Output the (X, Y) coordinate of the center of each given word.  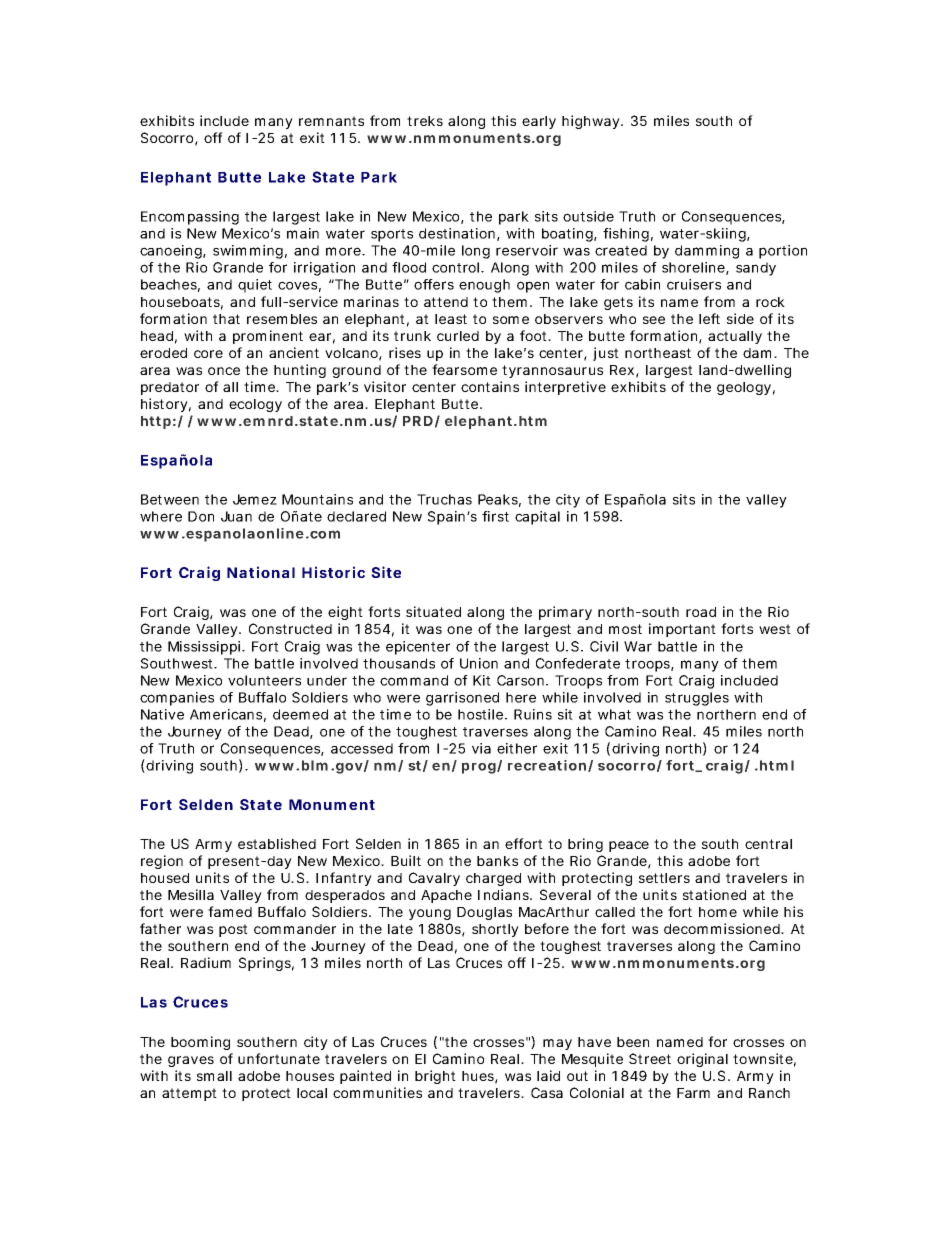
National (261, 572)
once (224, 371)
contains (490, 386)
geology (744, 388)
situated (433, 611)
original (702, 1060)
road (701, 612)
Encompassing (190, 218)
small (214, 1076)
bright (435, 1077)
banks (497, 861)
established (277, 843)
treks (425, 121)
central (768, 844)
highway (592, 122)
